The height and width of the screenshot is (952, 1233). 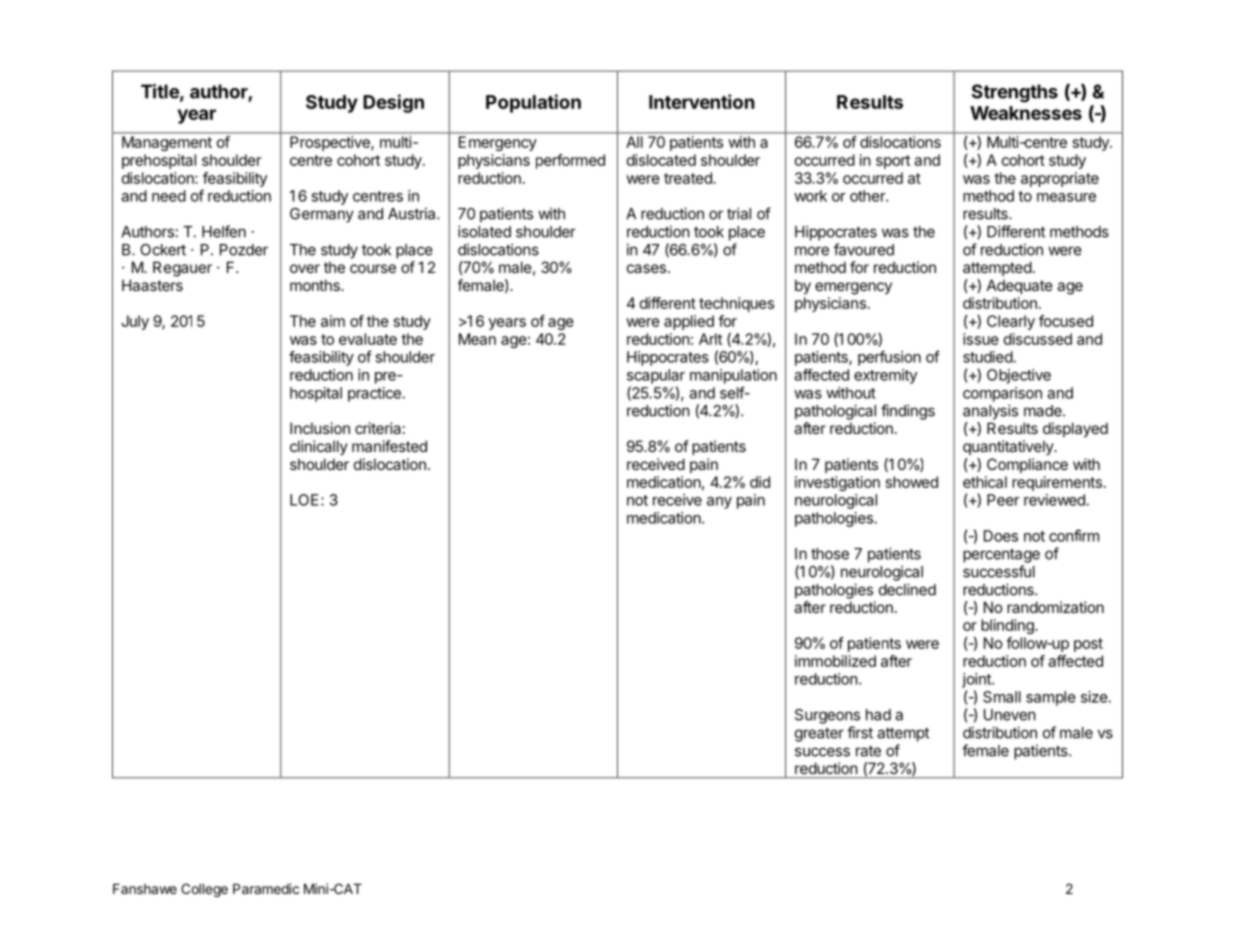 I want to click on Population, so click(x=533, y=103).
